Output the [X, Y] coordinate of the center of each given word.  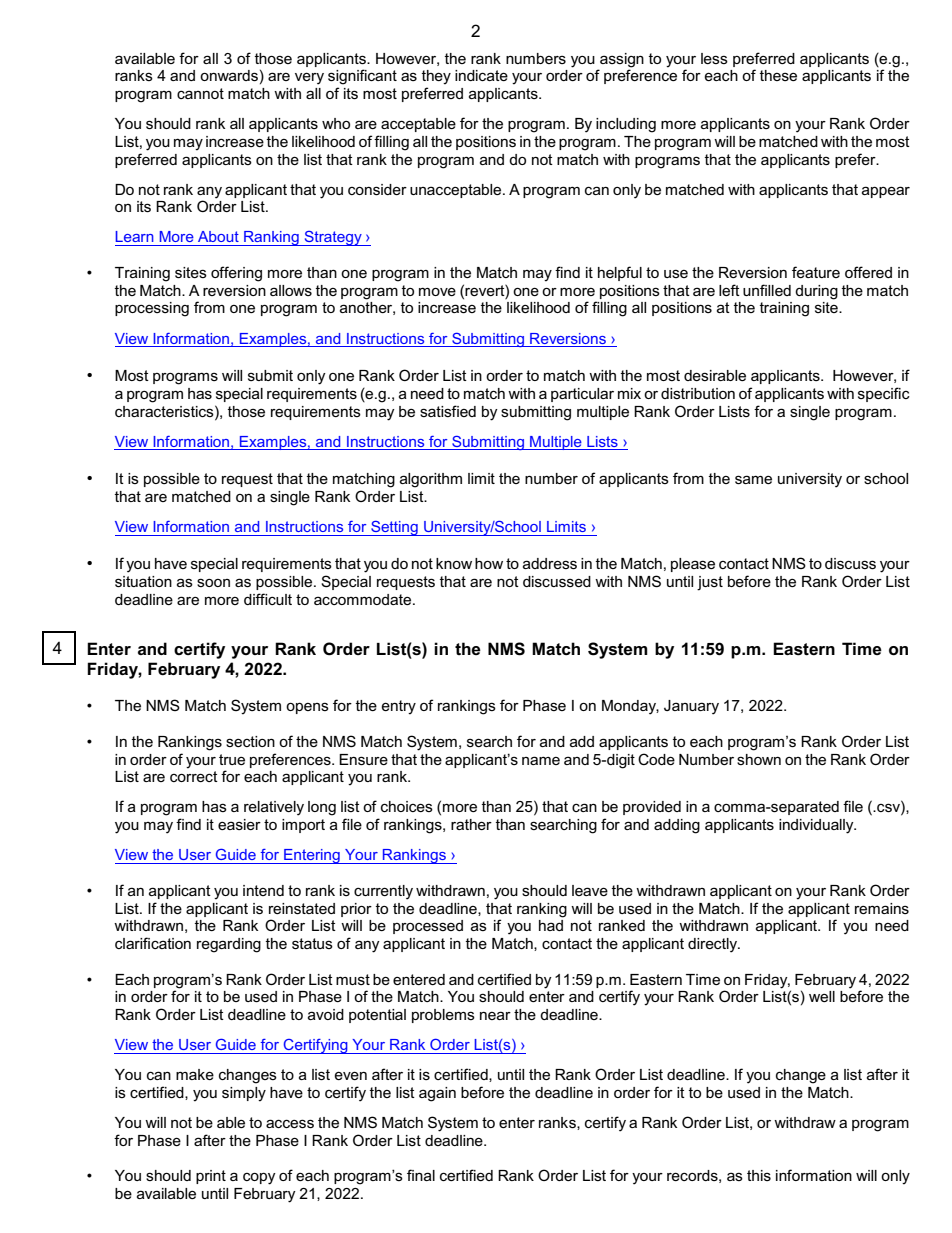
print [211, 1177]
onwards [229, 75]
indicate [481, 75]
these [778, 75]
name [541, 760]
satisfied [448, 411]
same [753, 479]
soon [213, 582]
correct [194, 776]
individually [817, 826]
